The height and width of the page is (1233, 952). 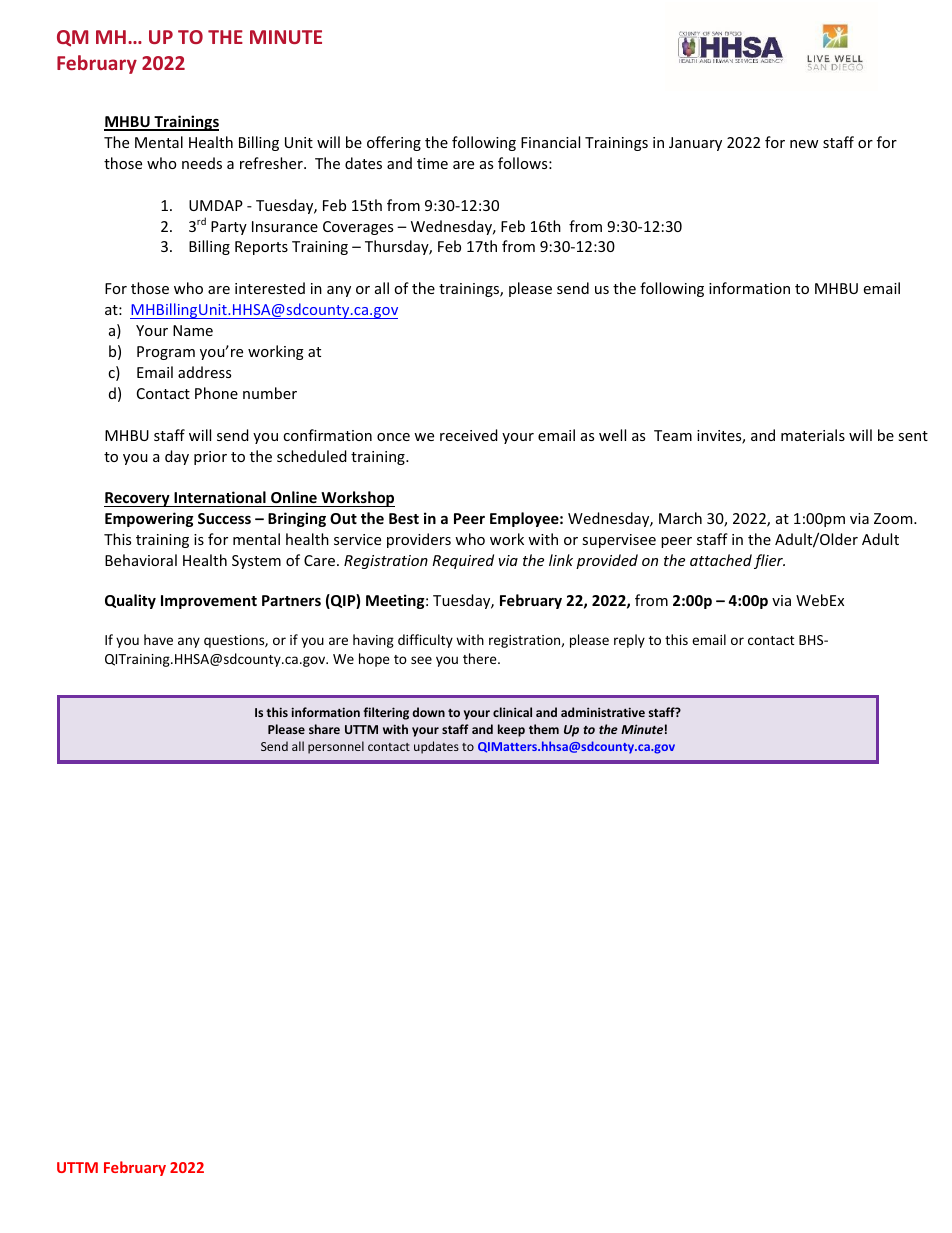 What do you see at coordinates (324, 729) in the page?
I see `share` at bounding box center [324, 729].
